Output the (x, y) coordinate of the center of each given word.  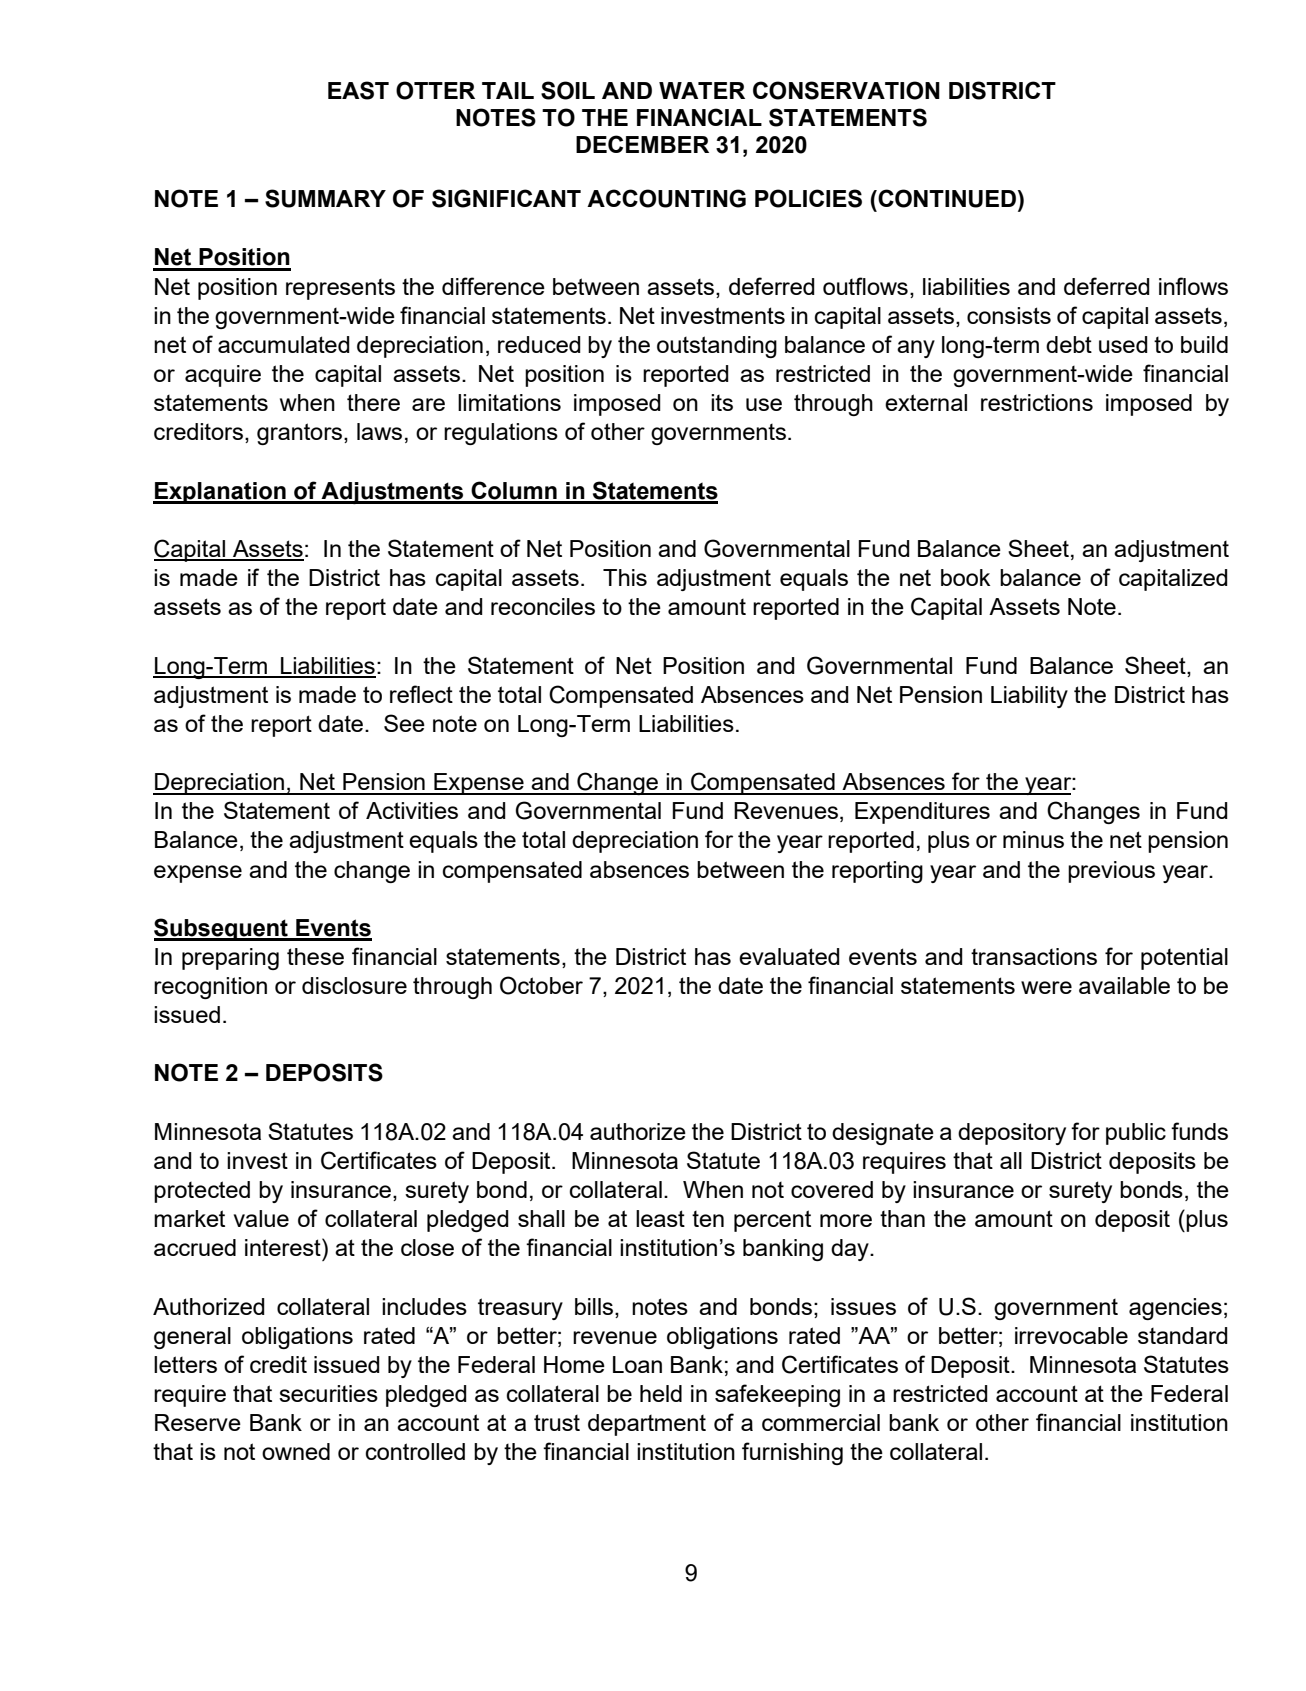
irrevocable (1071, 1335)
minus (1033, 839)
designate (883, 1134)
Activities (412, 810)
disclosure (354, 985)
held (661, 1393)
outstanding (717, 347)
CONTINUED (946, 198)
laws (379, 431)
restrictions (1037, 402)
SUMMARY (325, 198)
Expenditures (922, 813)
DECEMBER (642, 144)
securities (328, 1393)
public (1136, 1134)
